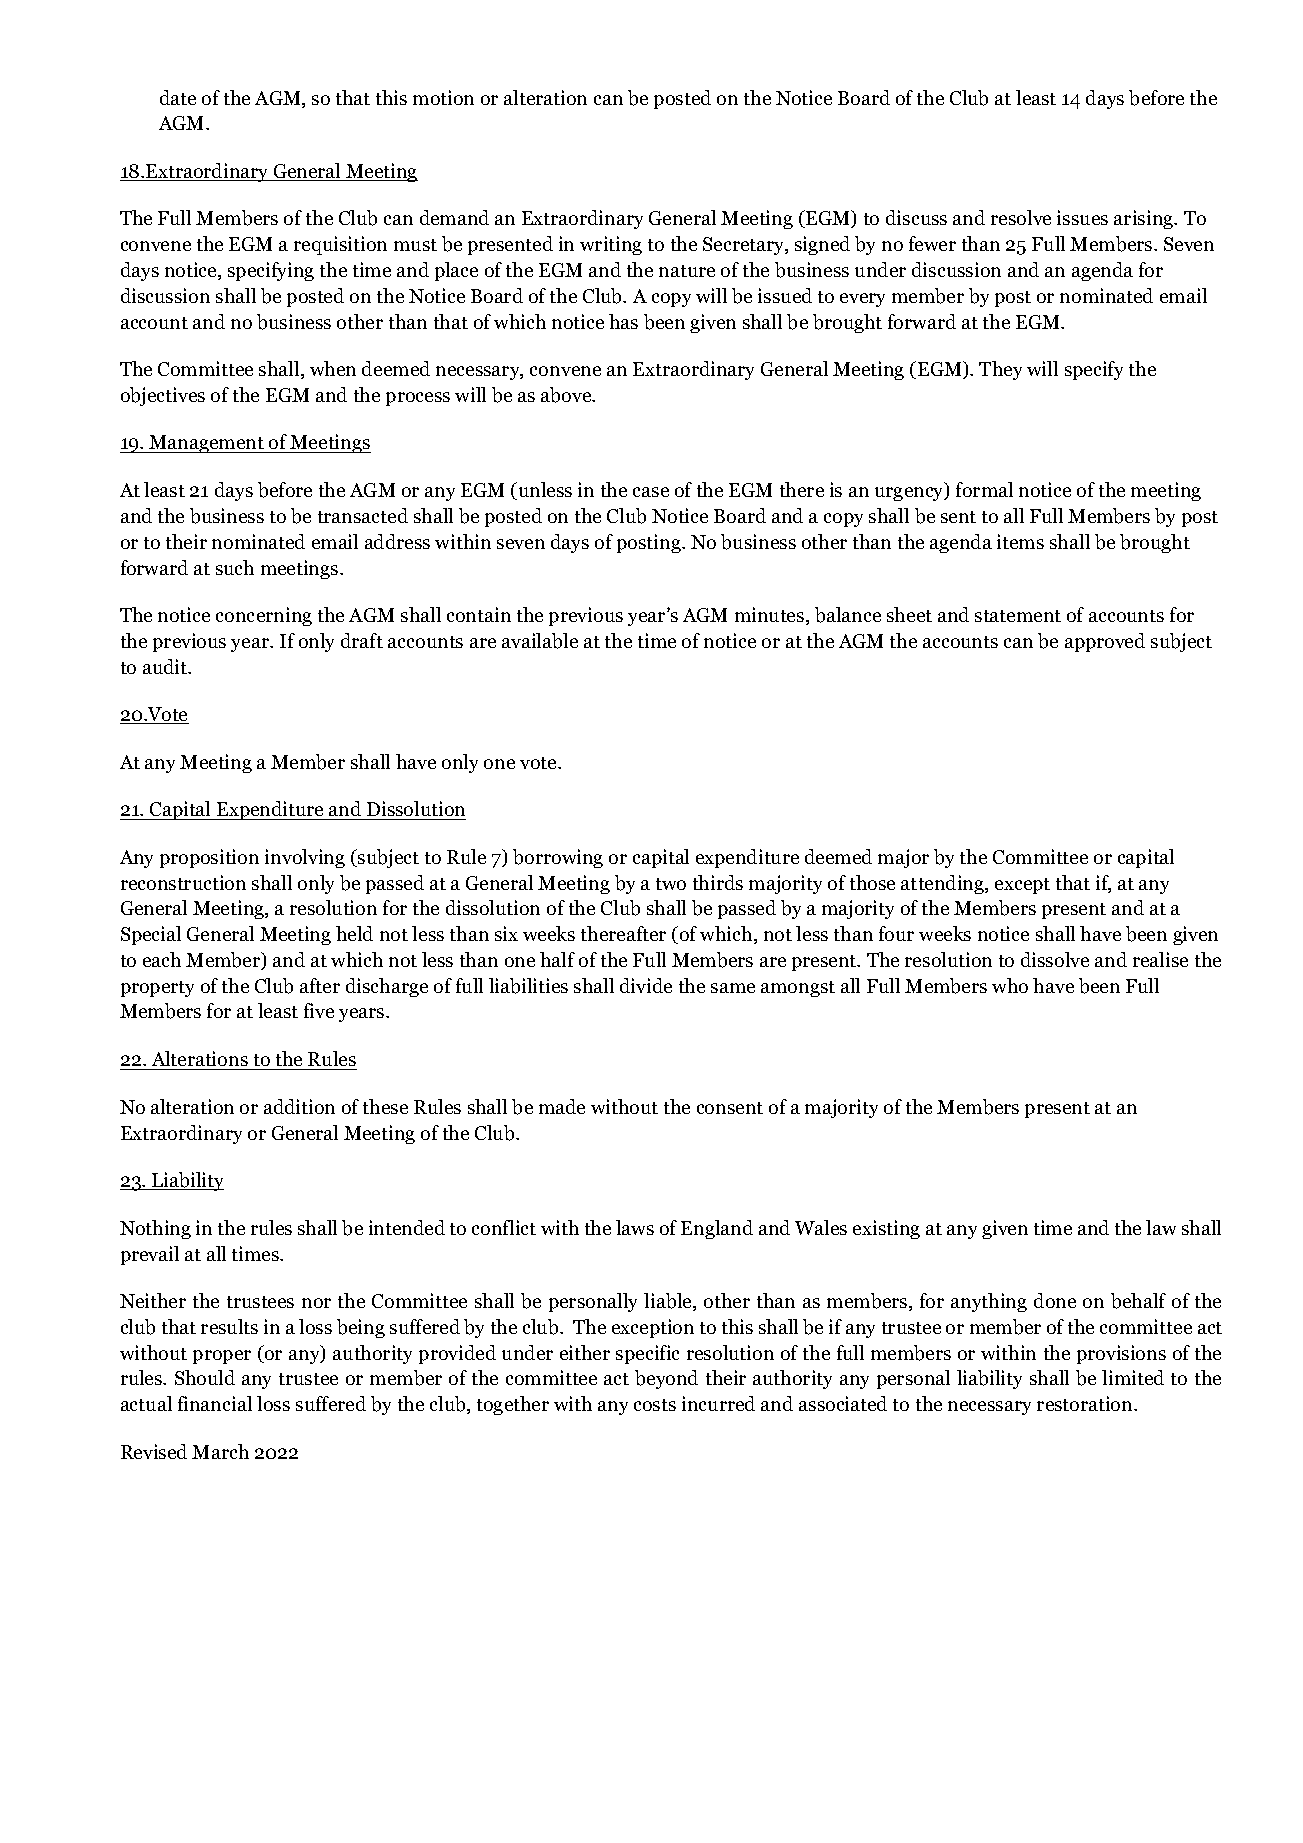  What do you see at coordinates (215, 1403) in the image?
I see `financial` at bounding box center [215, 1403].
